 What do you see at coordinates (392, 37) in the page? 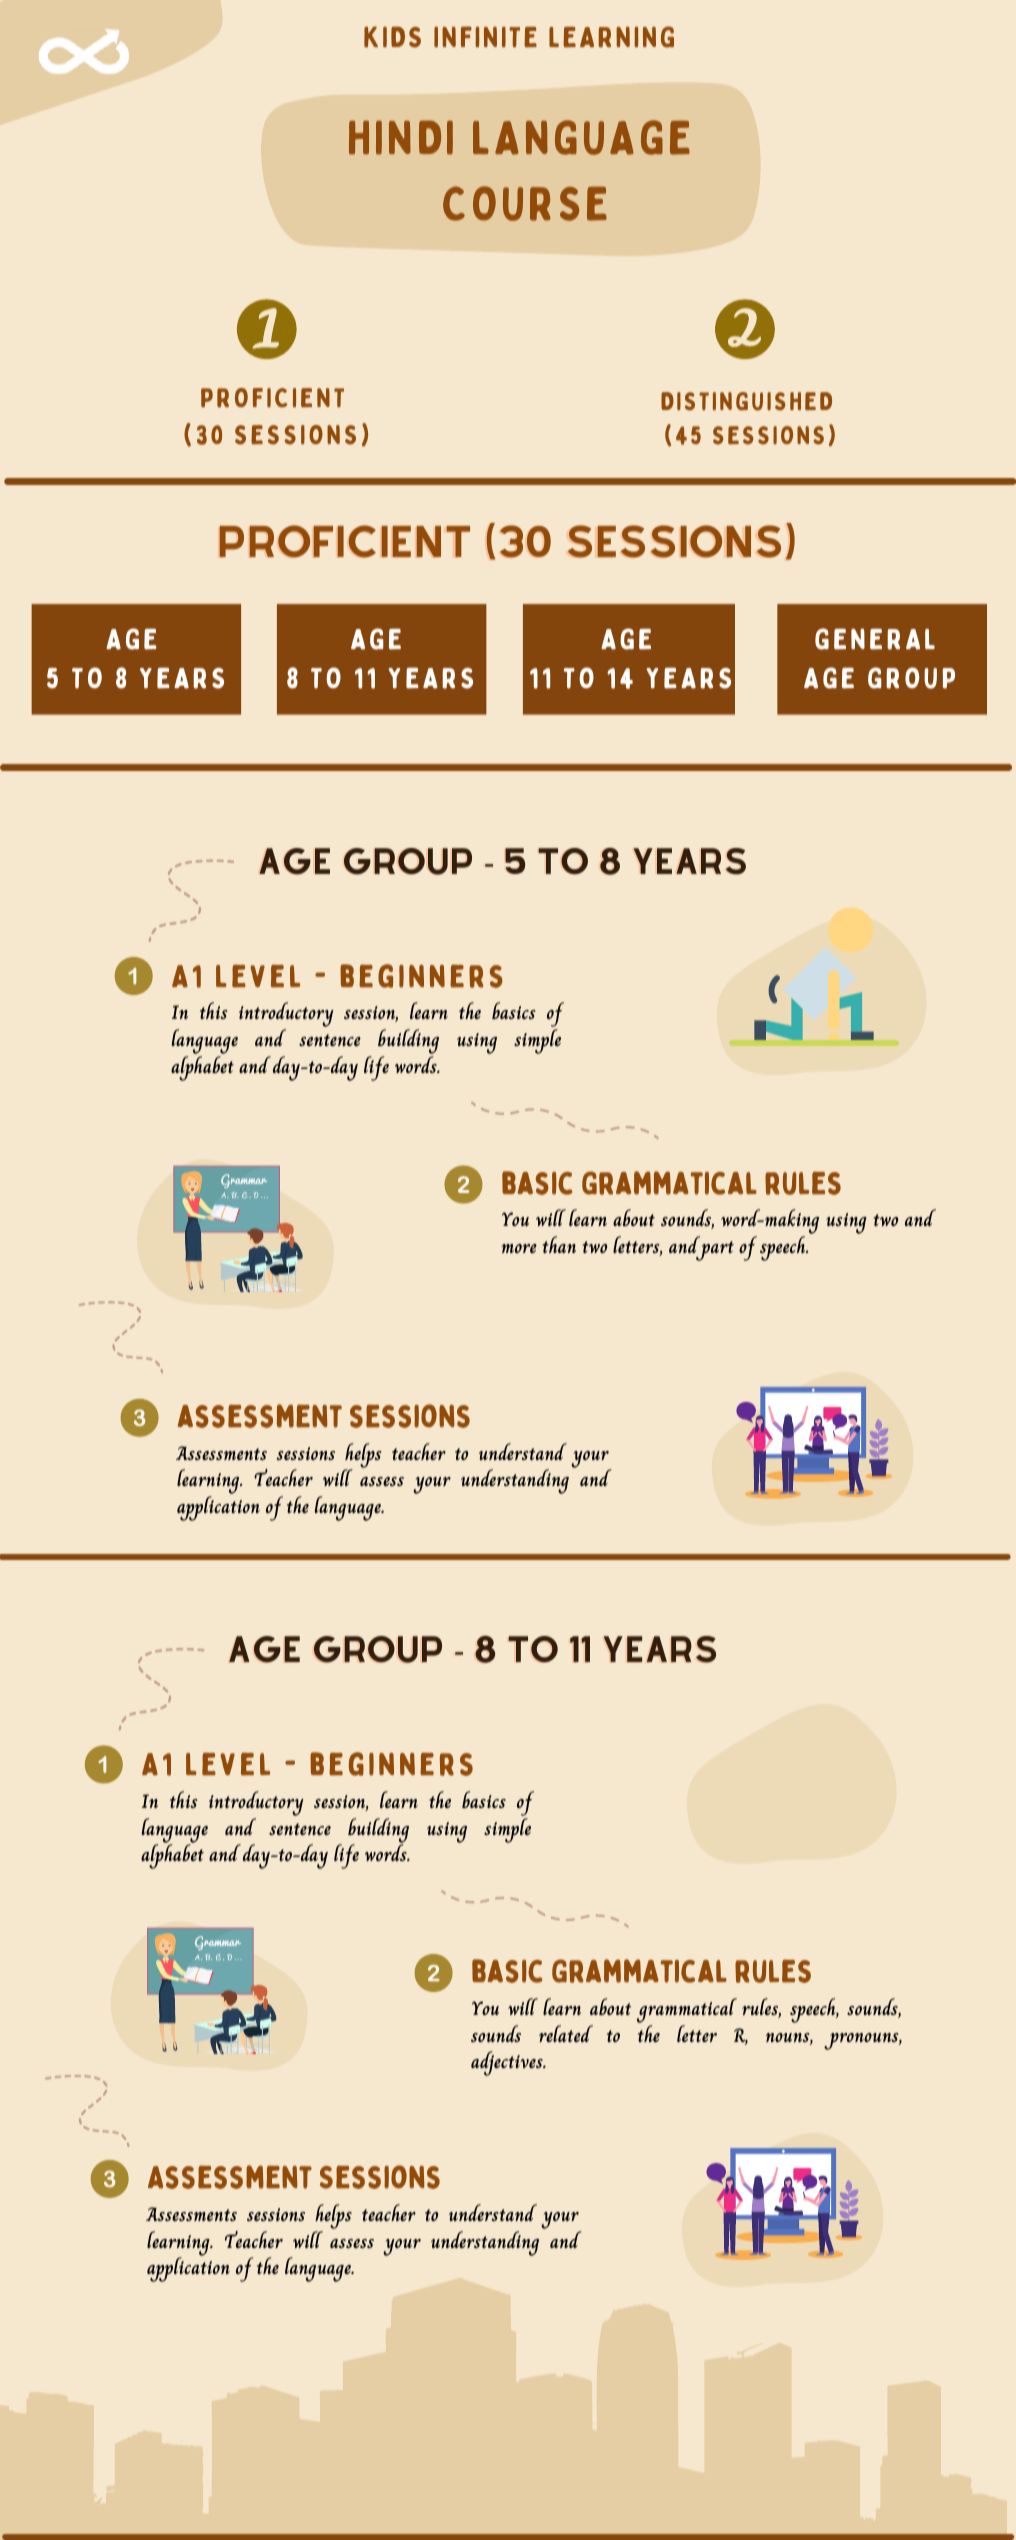
I see `KIDS` at bounding box center [392, 37].
